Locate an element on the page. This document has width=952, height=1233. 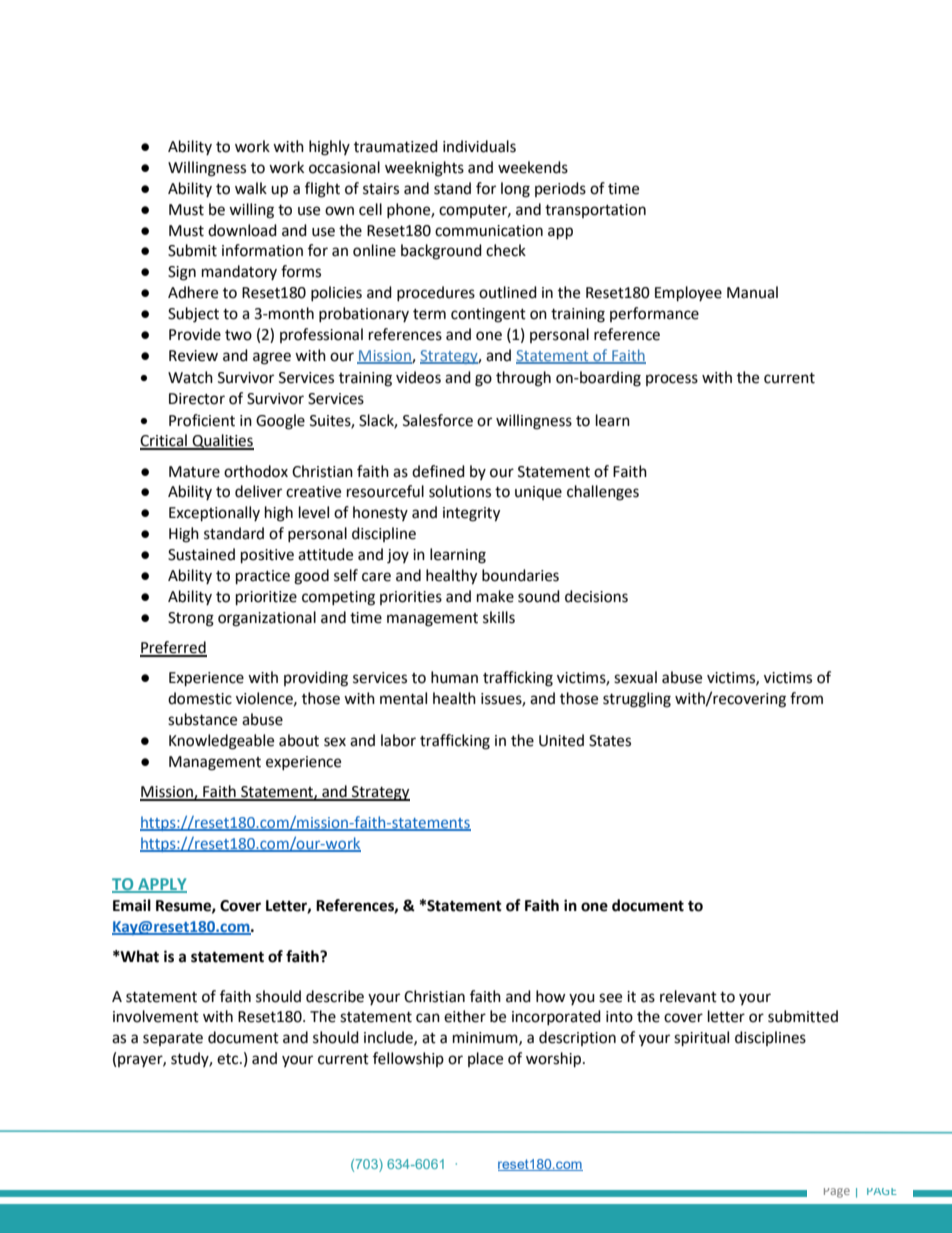
separate is located at coordinates (173, 1039).
